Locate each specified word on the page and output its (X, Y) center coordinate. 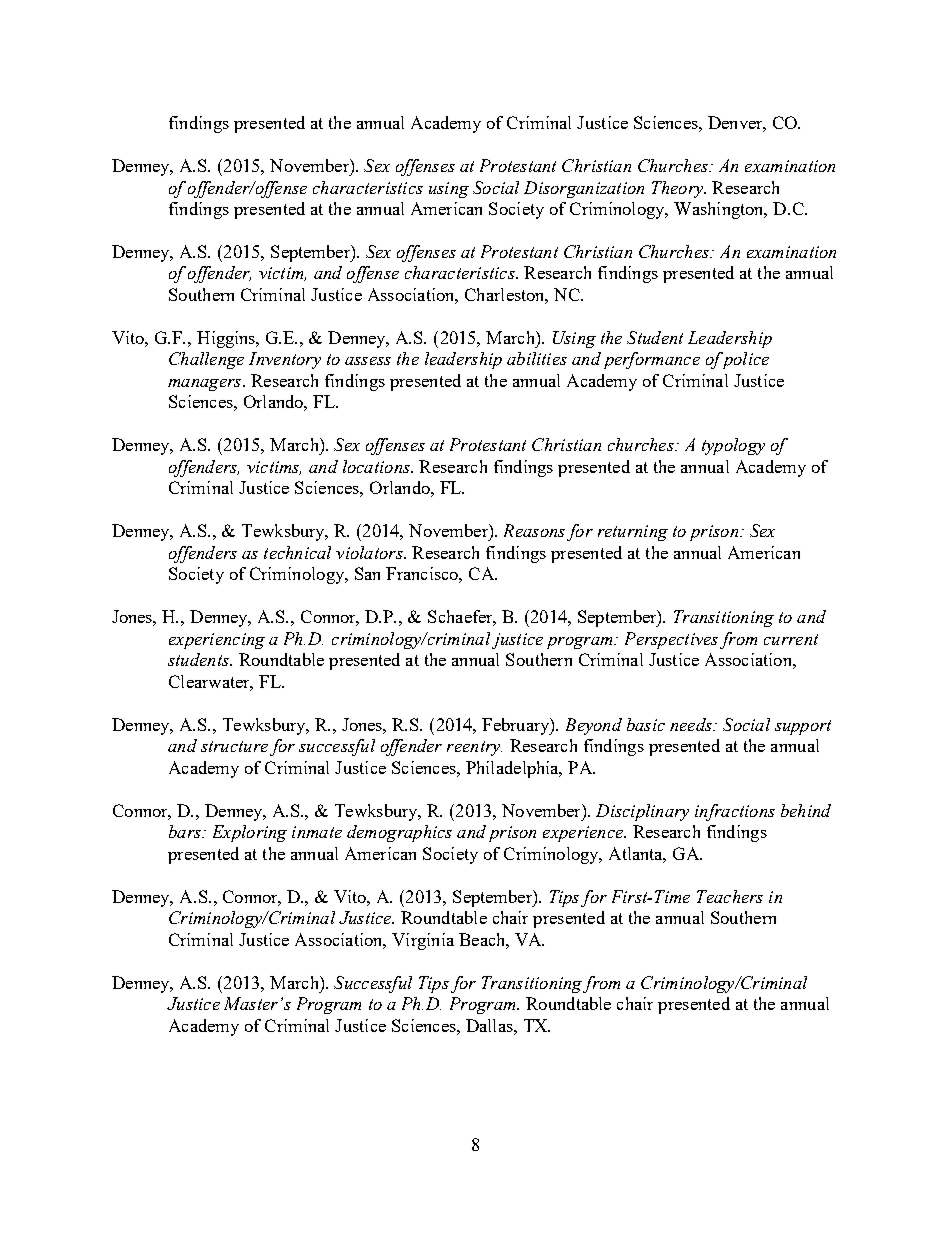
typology (733, 446)
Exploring (250, 833)
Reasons (534, 530)
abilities (537, 358)
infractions (735, 812)
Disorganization (584, 189)
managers (206, 385)
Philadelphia (513, 769)
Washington (720, 210)
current (791, 639)
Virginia (423, 941)
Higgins (227, 339)
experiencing (217, 641)
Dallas (490, 1025)
